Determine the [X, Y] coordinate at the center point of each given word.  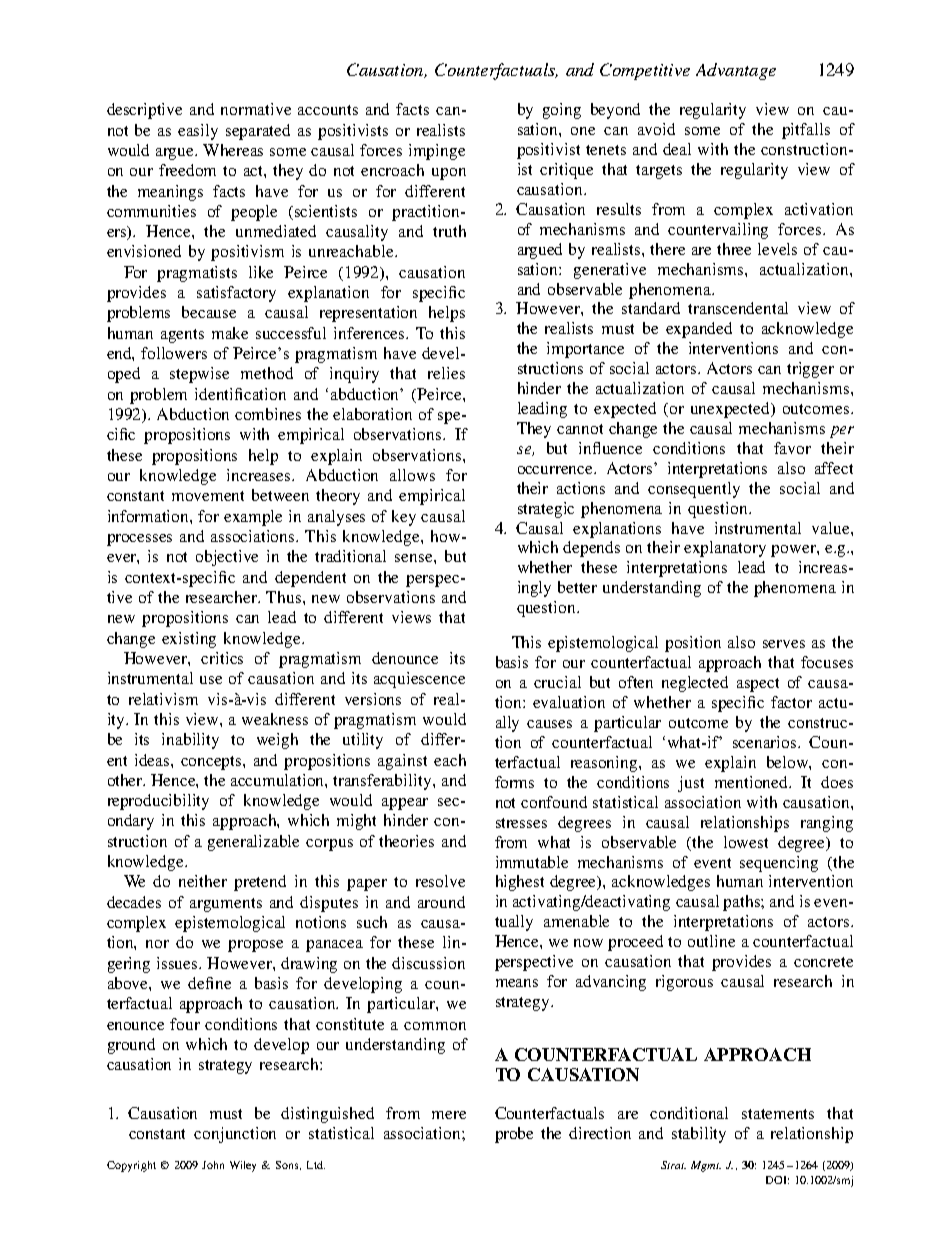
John [213, 1165]
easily [198, 132]
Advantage [736, 71]
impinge [437, 152]
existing [189, 640]
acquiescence [419, 680]
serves [784, 644]
